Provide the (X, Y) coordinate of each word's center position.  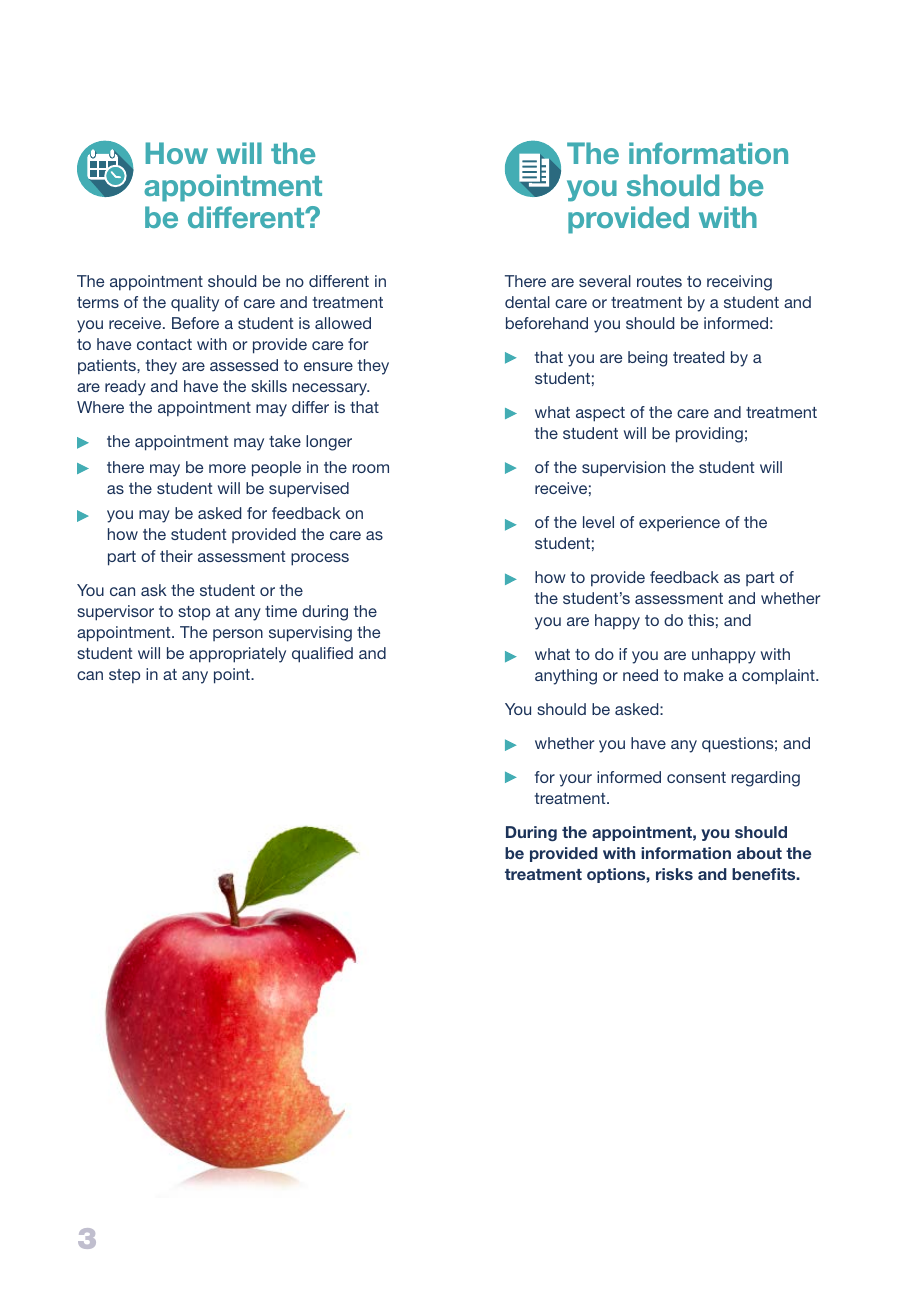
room (370, 468)
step (124, 676)
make (703, 675)
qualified (322, 655)
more (227, 468)
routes (659, 281)
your (575, 780)
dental (527, 302)
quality (195, 304)
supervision (623, 468)
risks (674, 874)
